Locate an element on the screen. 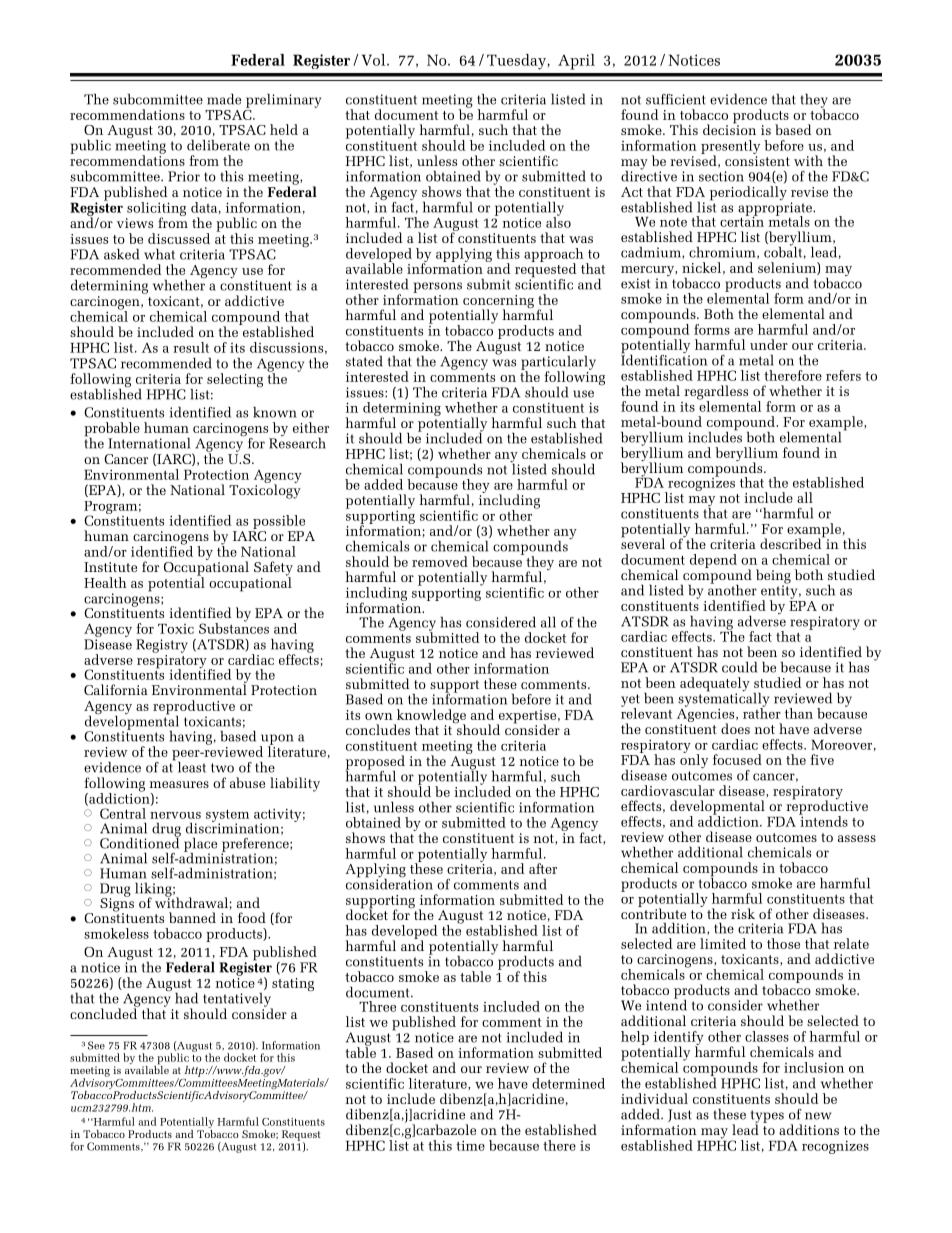 This screenshot has height=1233, width=952. time is located at coordinates (470, 1145).
